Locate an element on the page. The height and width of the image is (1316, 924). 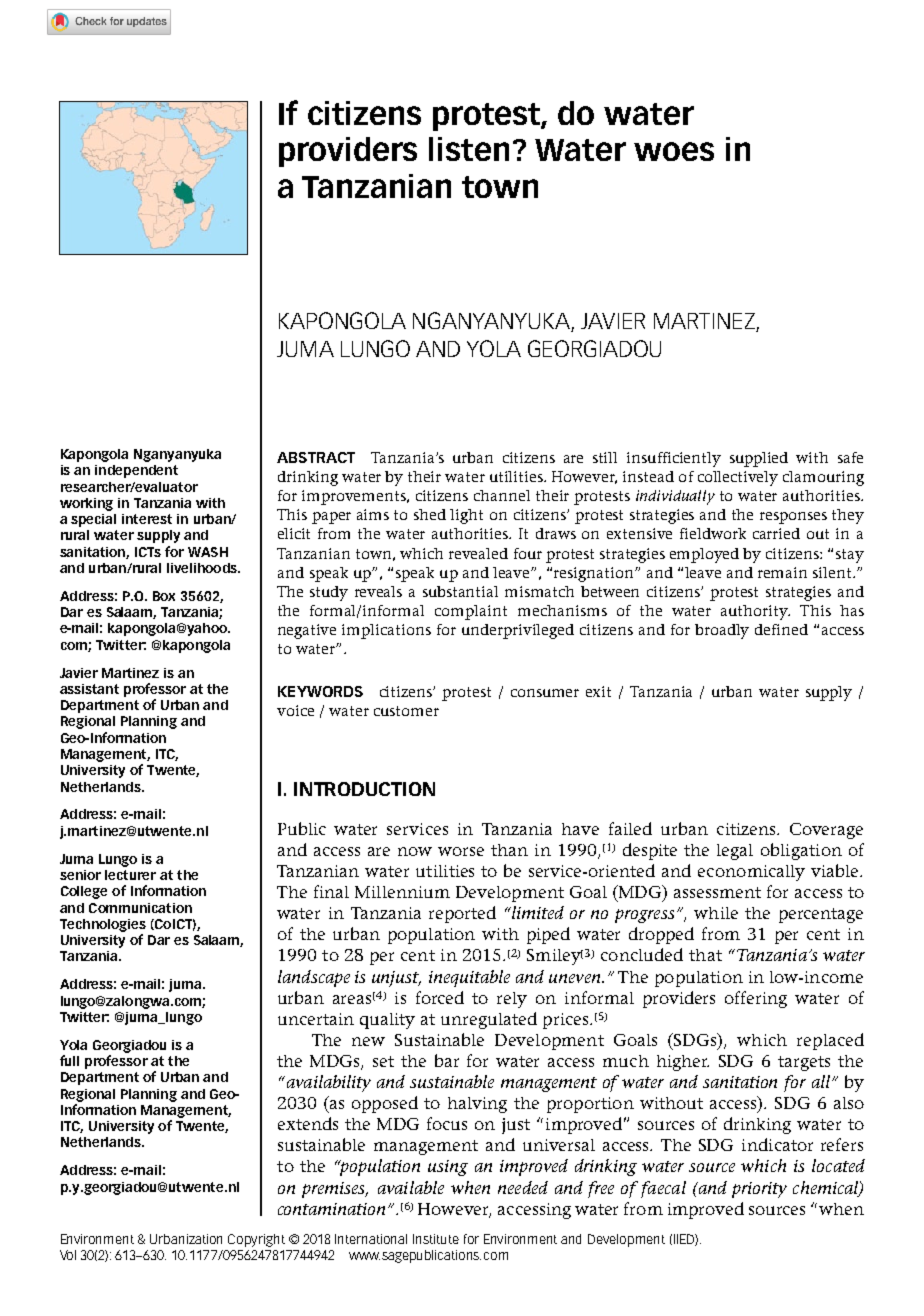
channel is located at coordinates (502, 495).
